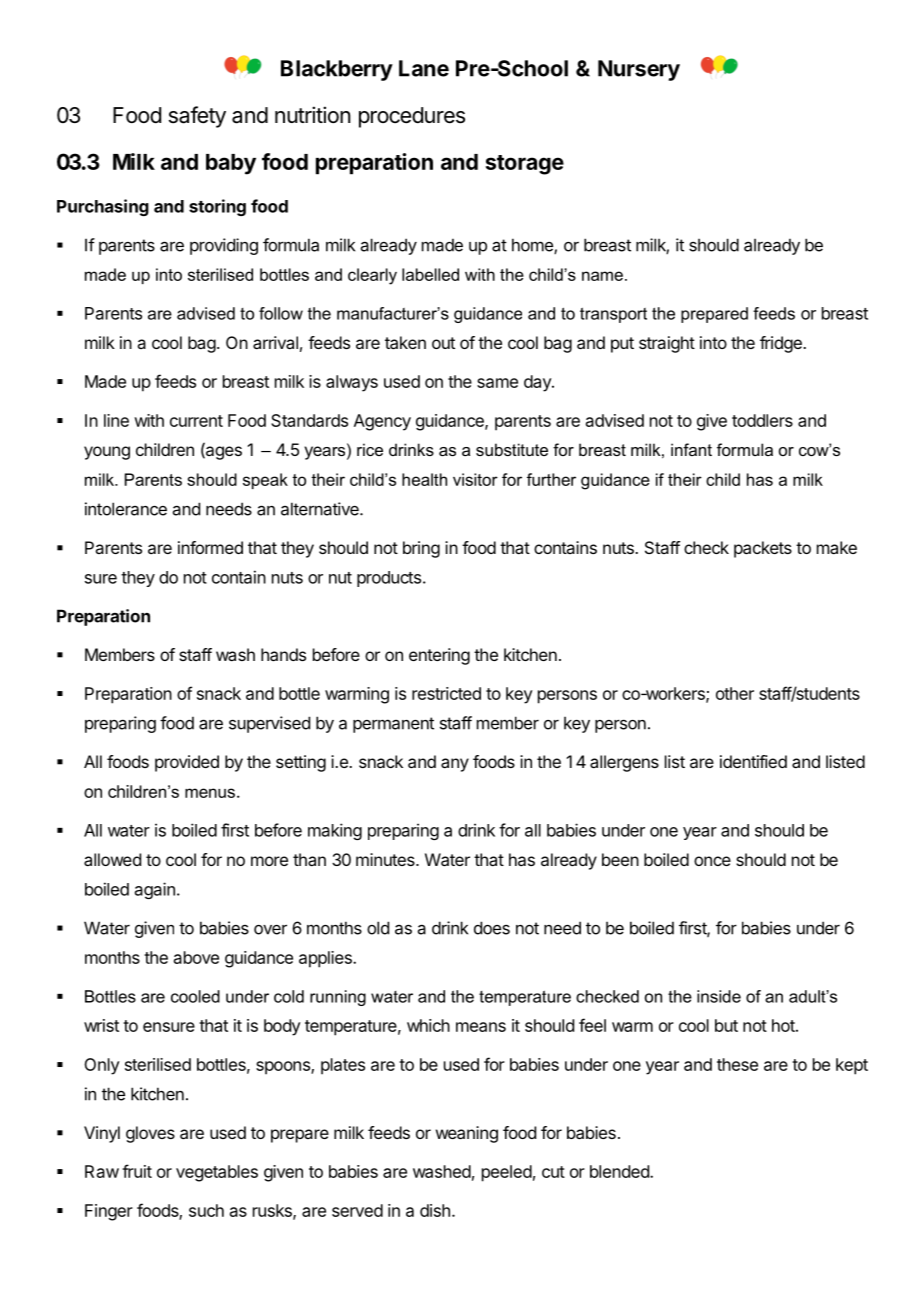 This document has height=1308, width=924. What do you see at coordinates (439, 656) in the document?
I see `entering` at bounding box center [439, 656].
